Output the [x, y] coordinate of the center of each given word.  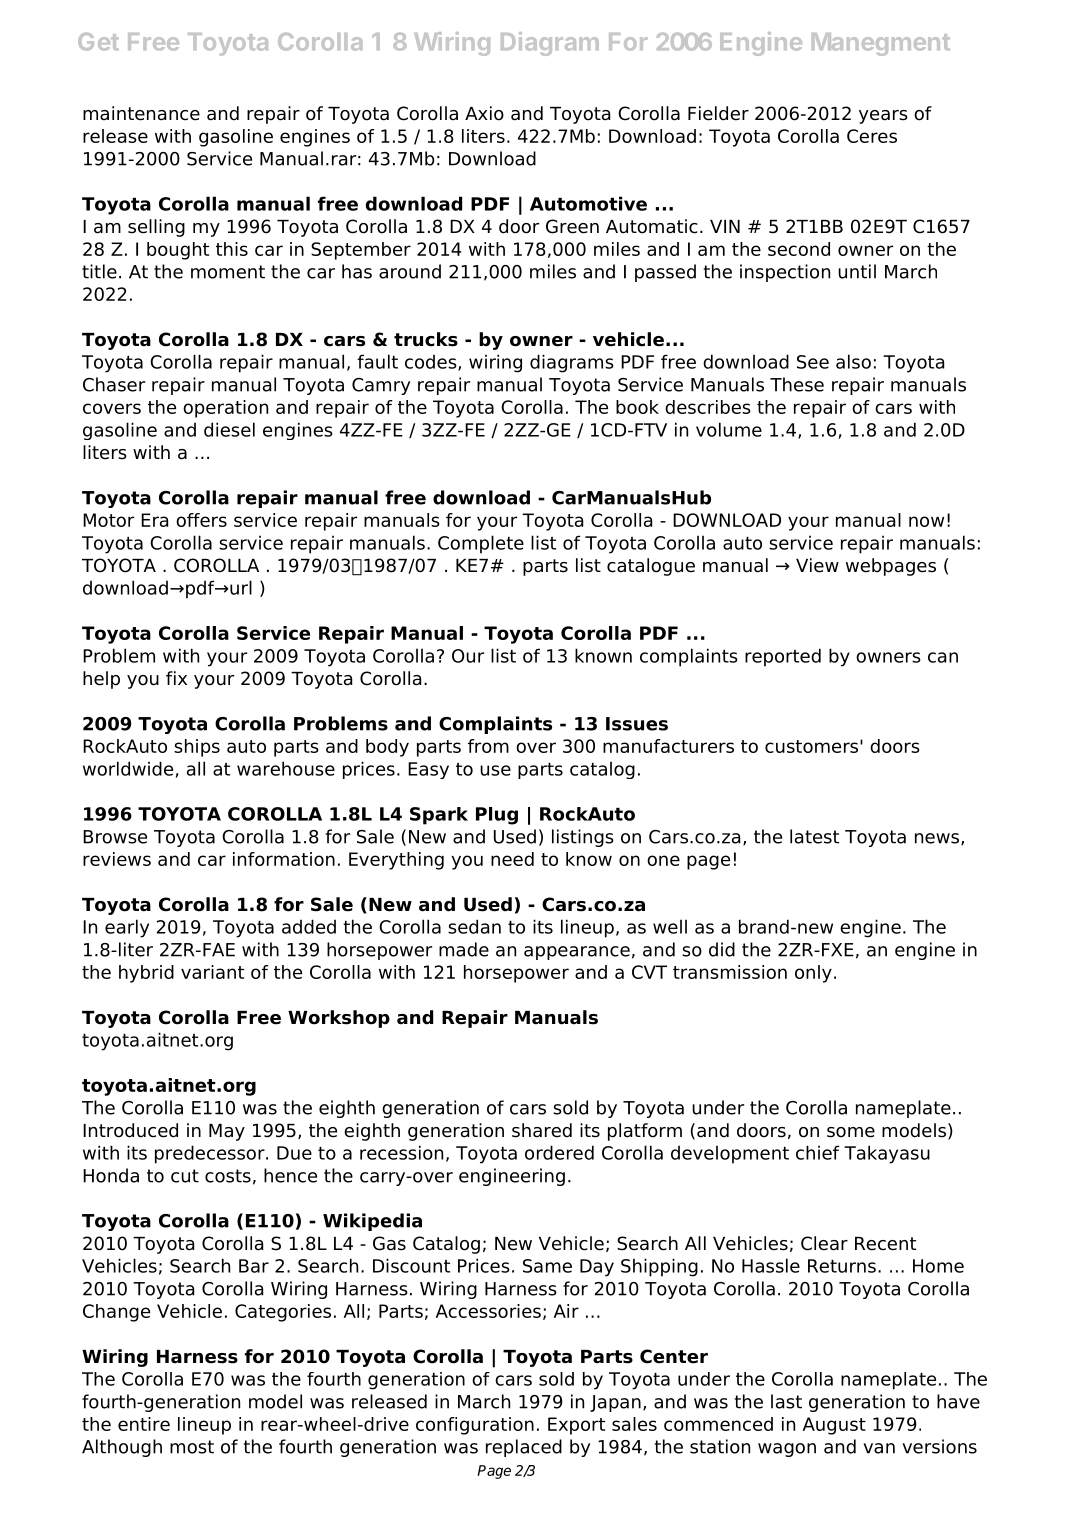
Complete [481, 544]
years [883, 117]
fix [176, 678]
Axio [484, 113]
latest [814, 836]
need [512, 859]
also [853, 361]
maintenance [141, 113]
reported [783, 657]
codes [432, 362]
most [192, 1447]
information [284, 859]
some [851, 1132]
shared [542, 1130]
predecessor [211, 1154]
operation [225, 409]
